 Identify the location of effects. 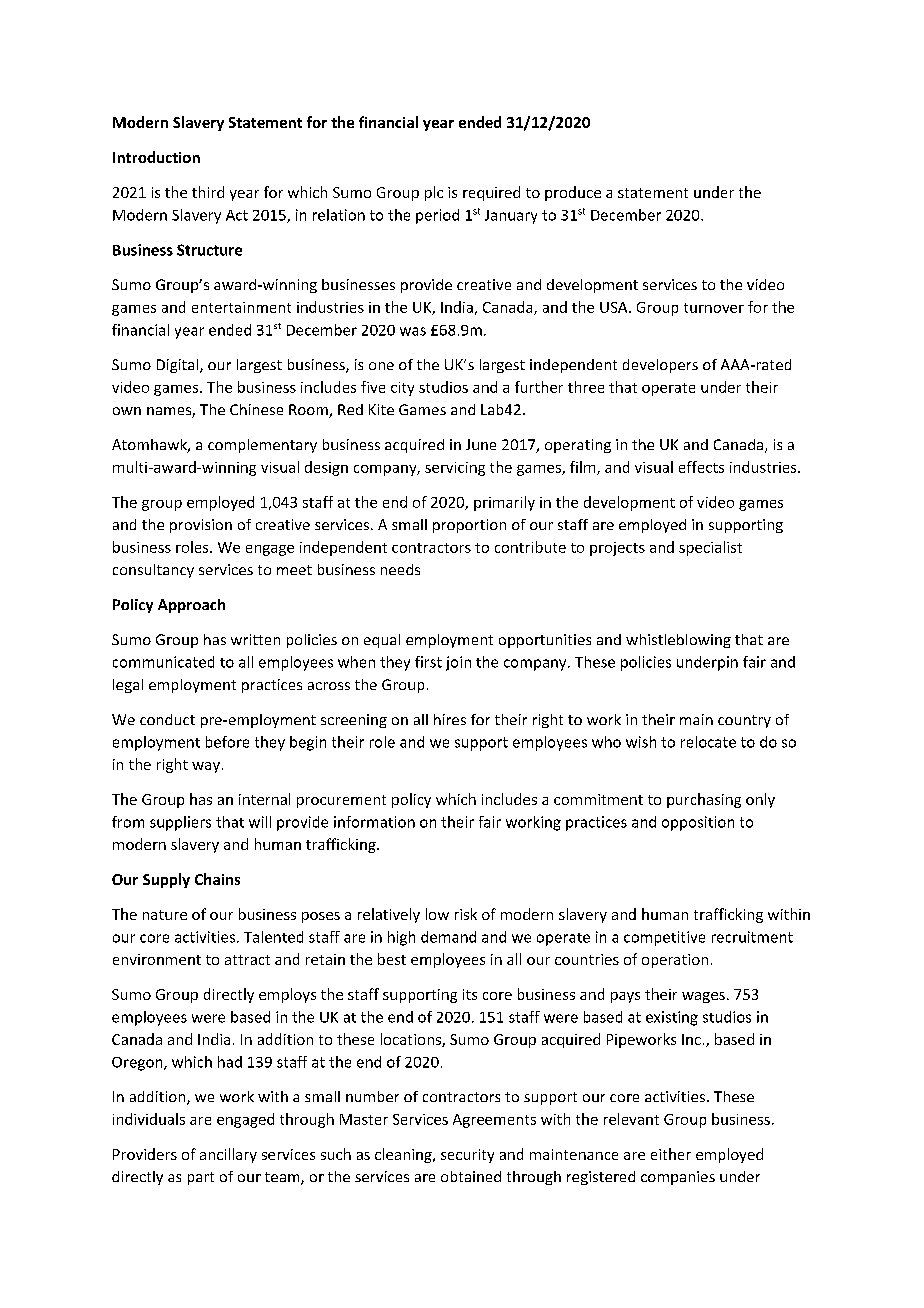
(701, 467).
